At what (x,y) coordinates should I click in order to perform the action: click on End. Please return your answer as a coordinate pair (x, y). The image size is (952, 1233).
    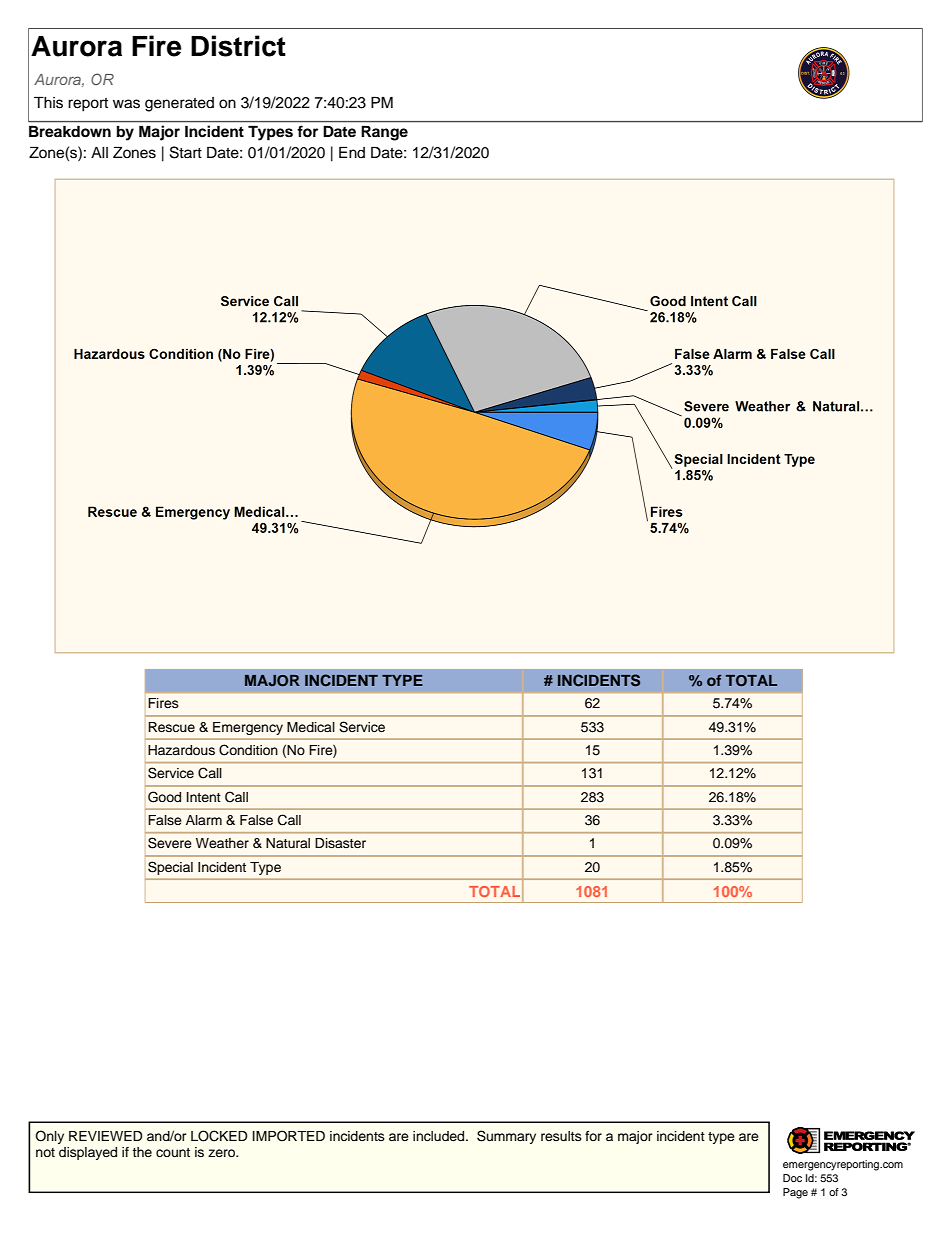
    Looking at the image, I should click on (352, 152).
